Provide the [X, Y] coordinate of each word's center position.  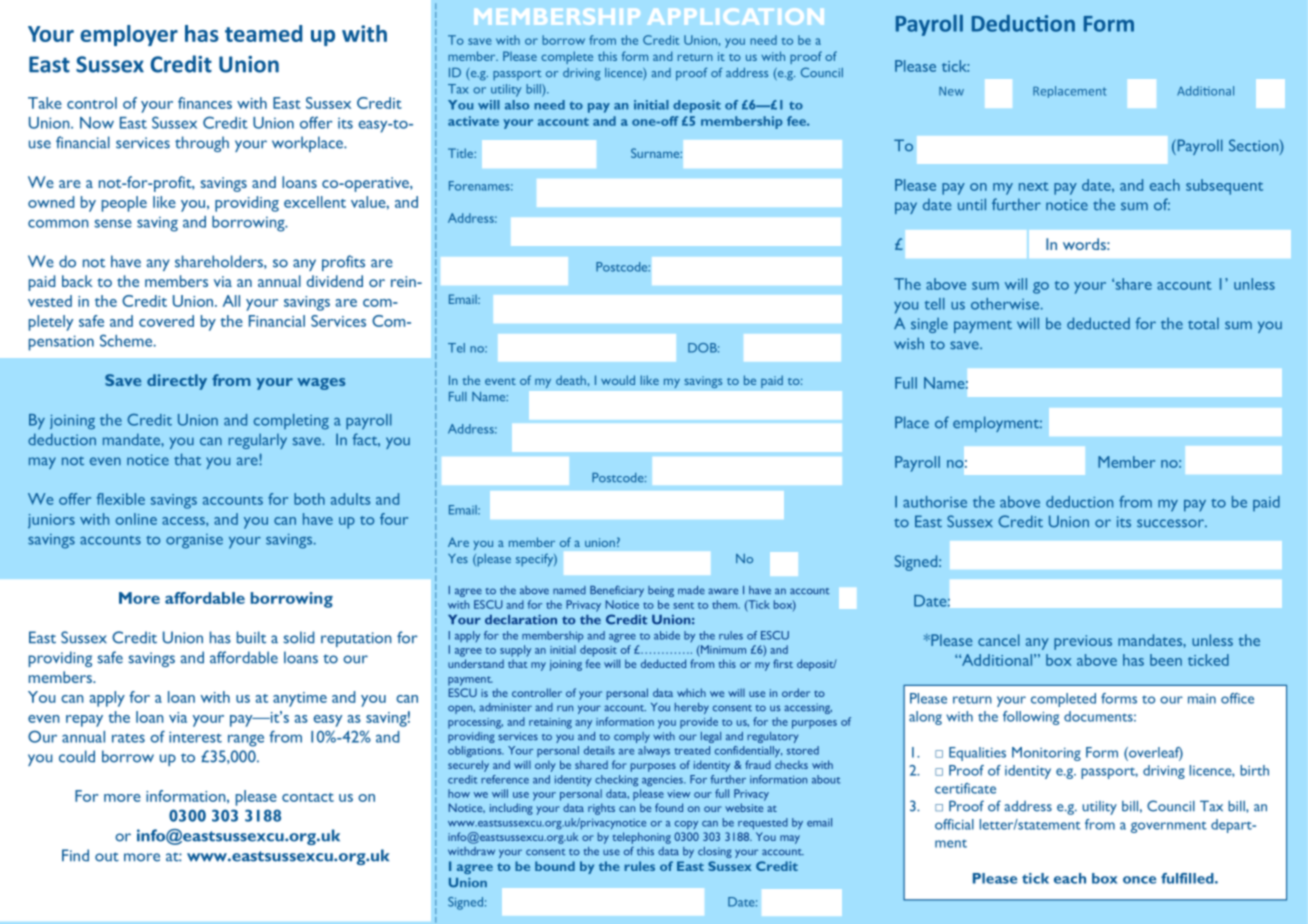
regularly [258, 441]
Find [75, 855]
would [618, 380]
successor [1172, 523]
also [517, 105]
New [951, 91]
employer [129, 35]
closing [715, 852]
